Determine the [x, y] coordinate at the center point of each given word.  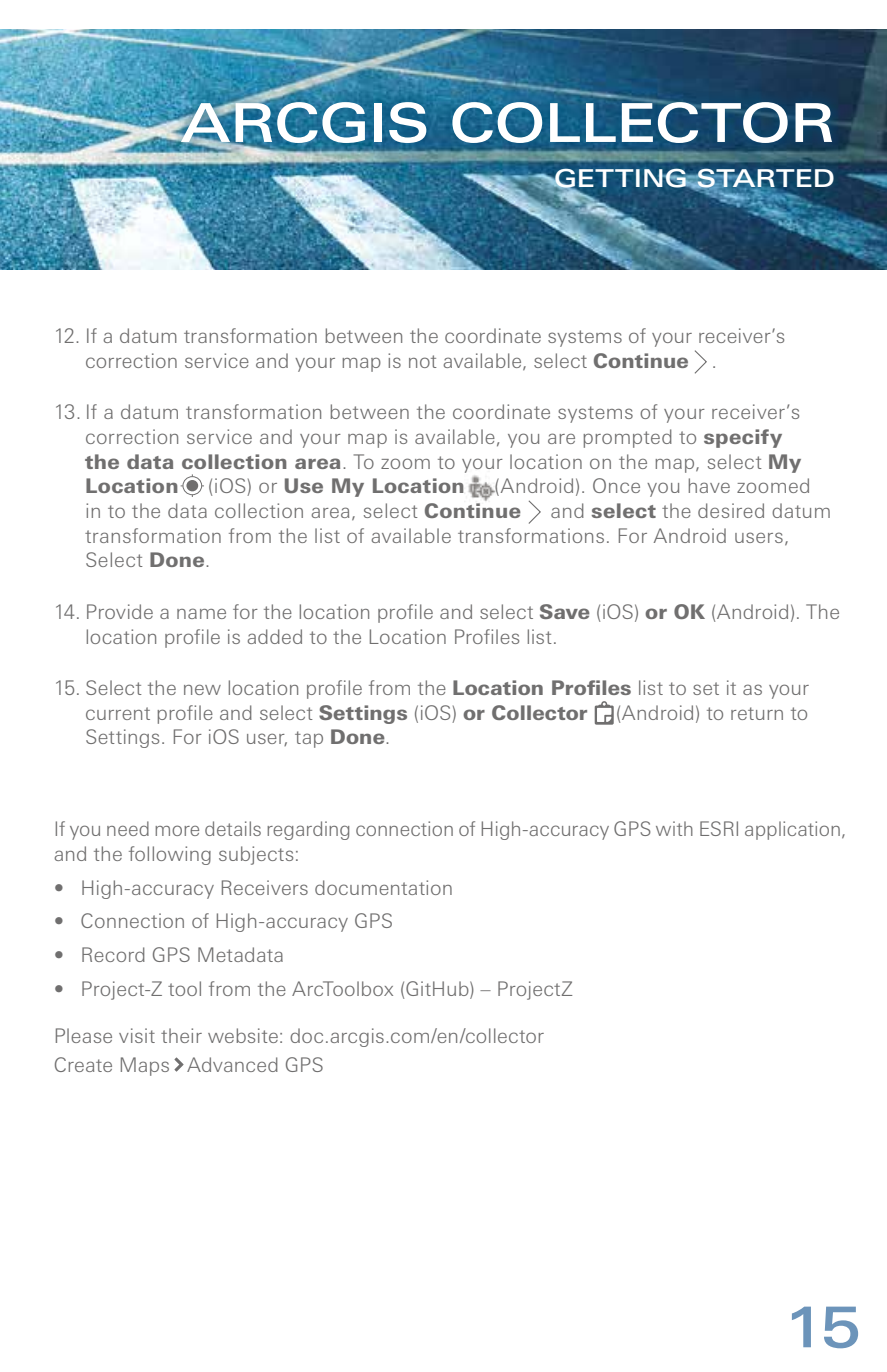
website [243, 1035]
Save [565, 611]
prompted [627, 438]
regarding [308, 830]
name [201, 613]
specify [743, 438]
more [177, 830]
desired [731, 510]
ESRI [719, 828]
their [181, 1035]
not [423, 361]
